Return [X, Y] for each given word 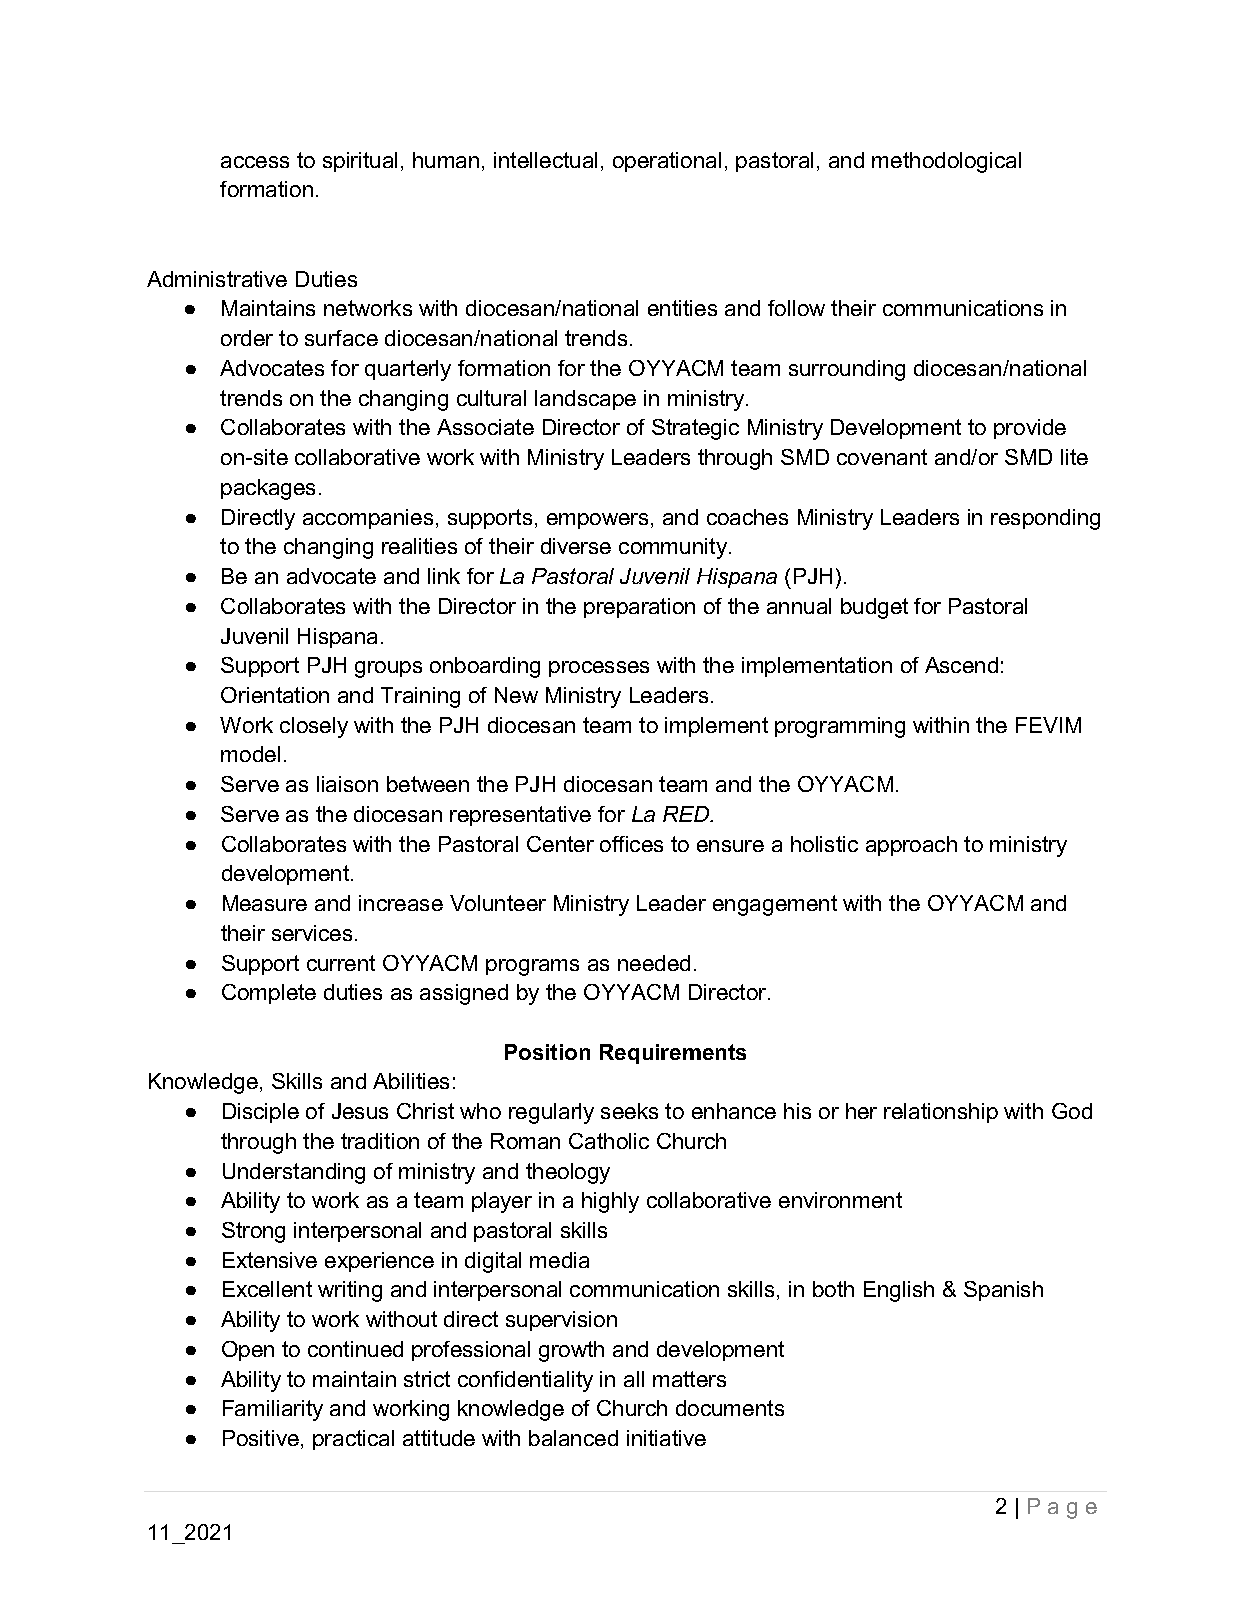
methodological [946, 162]
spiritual [360, 162]
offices [631, 844]
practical [353, 1440]
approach [911, 846]
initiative [666, 1438]
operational [667, 162]
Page [1062, 1508]
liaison [347, 784]
